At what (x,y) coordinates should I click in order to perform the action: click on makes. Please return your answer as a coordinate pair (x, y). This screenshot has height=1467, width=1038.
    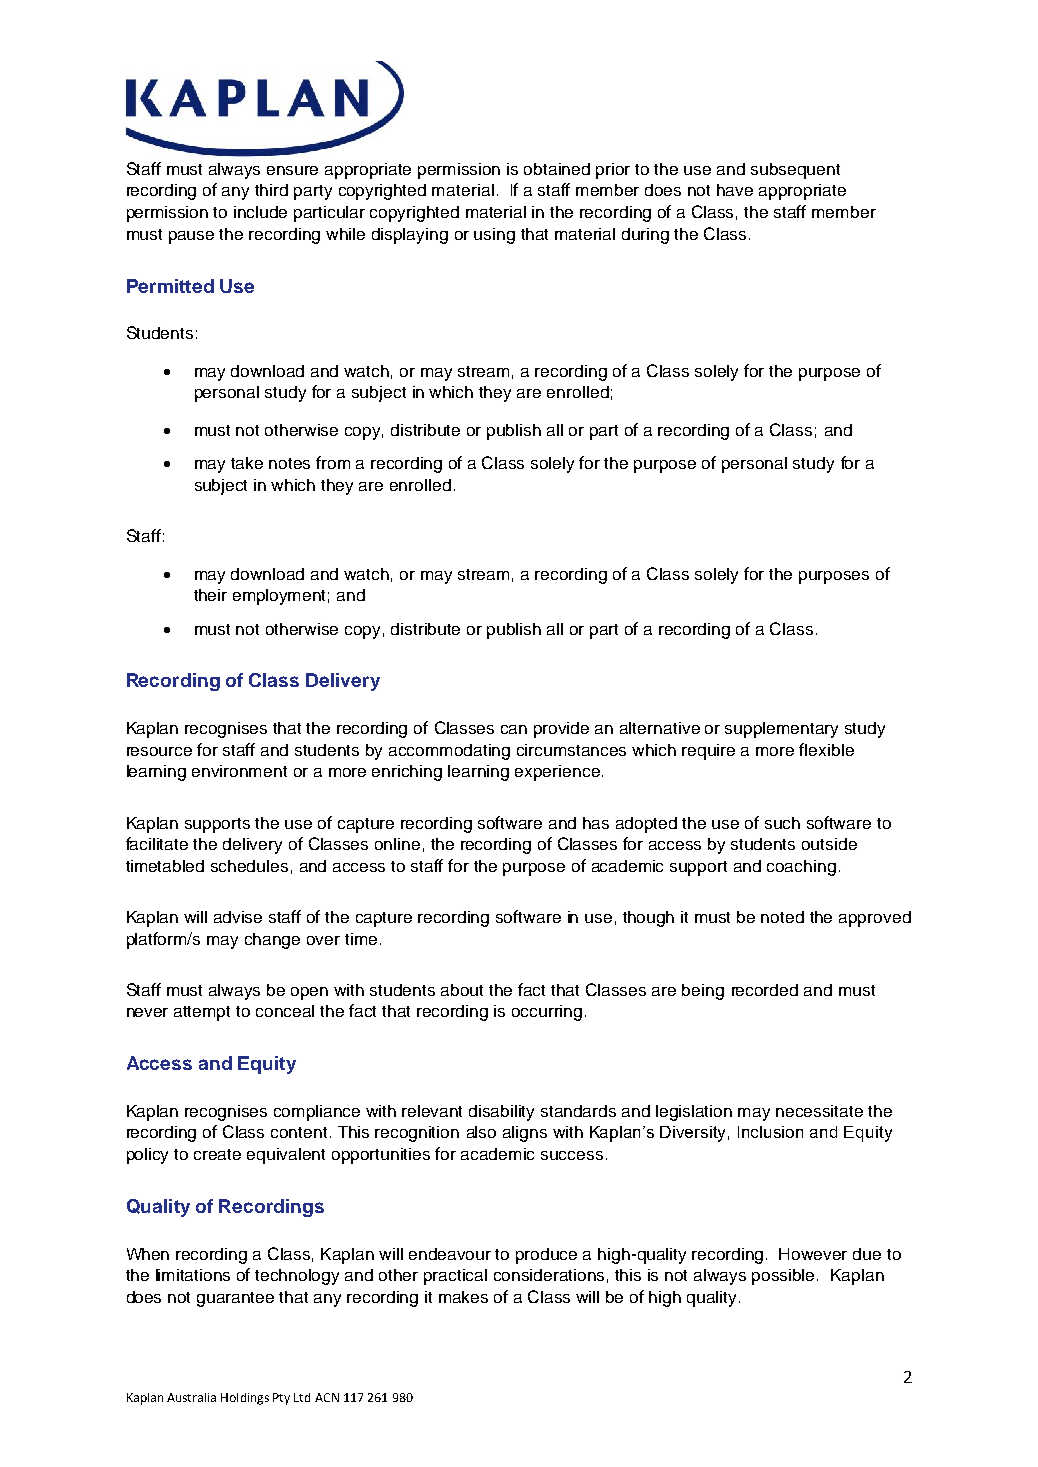
    Looking at the image, I should click on (463, 1297).
